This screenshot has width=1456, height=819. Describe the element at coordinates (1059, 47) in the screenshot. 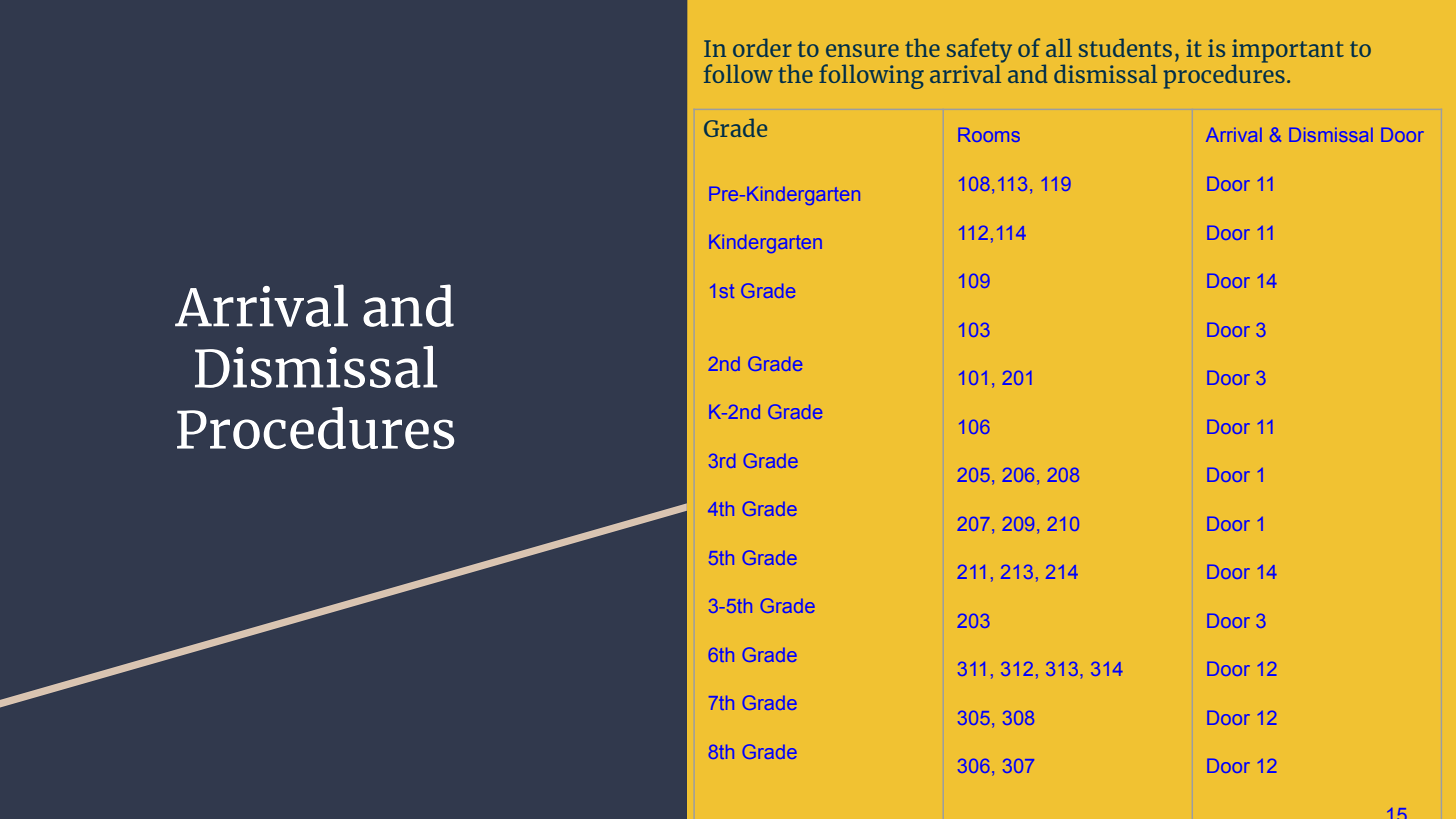

I see `all` at that location.
